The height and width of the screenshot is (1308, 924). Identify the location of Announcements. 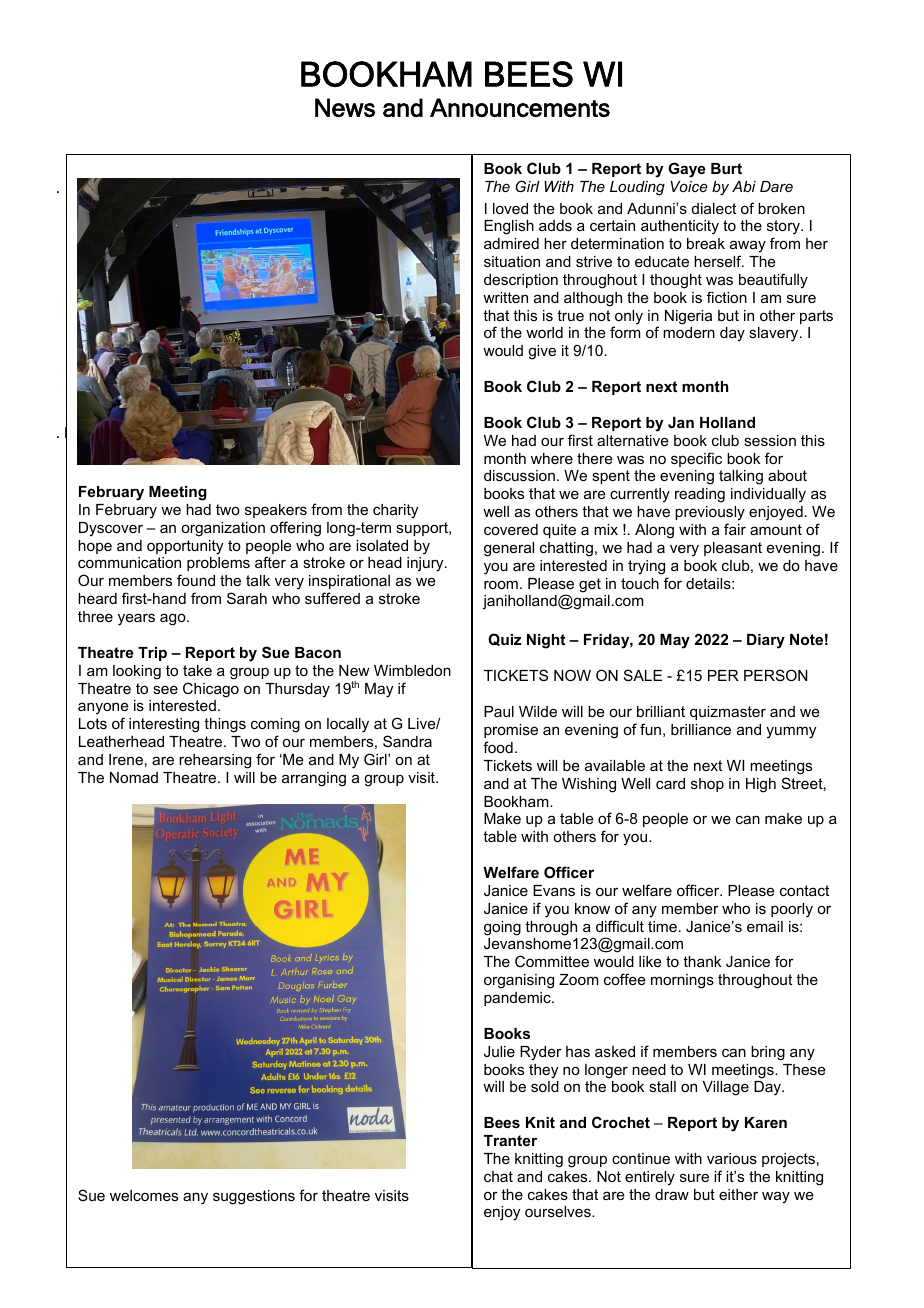
(520, 107).
